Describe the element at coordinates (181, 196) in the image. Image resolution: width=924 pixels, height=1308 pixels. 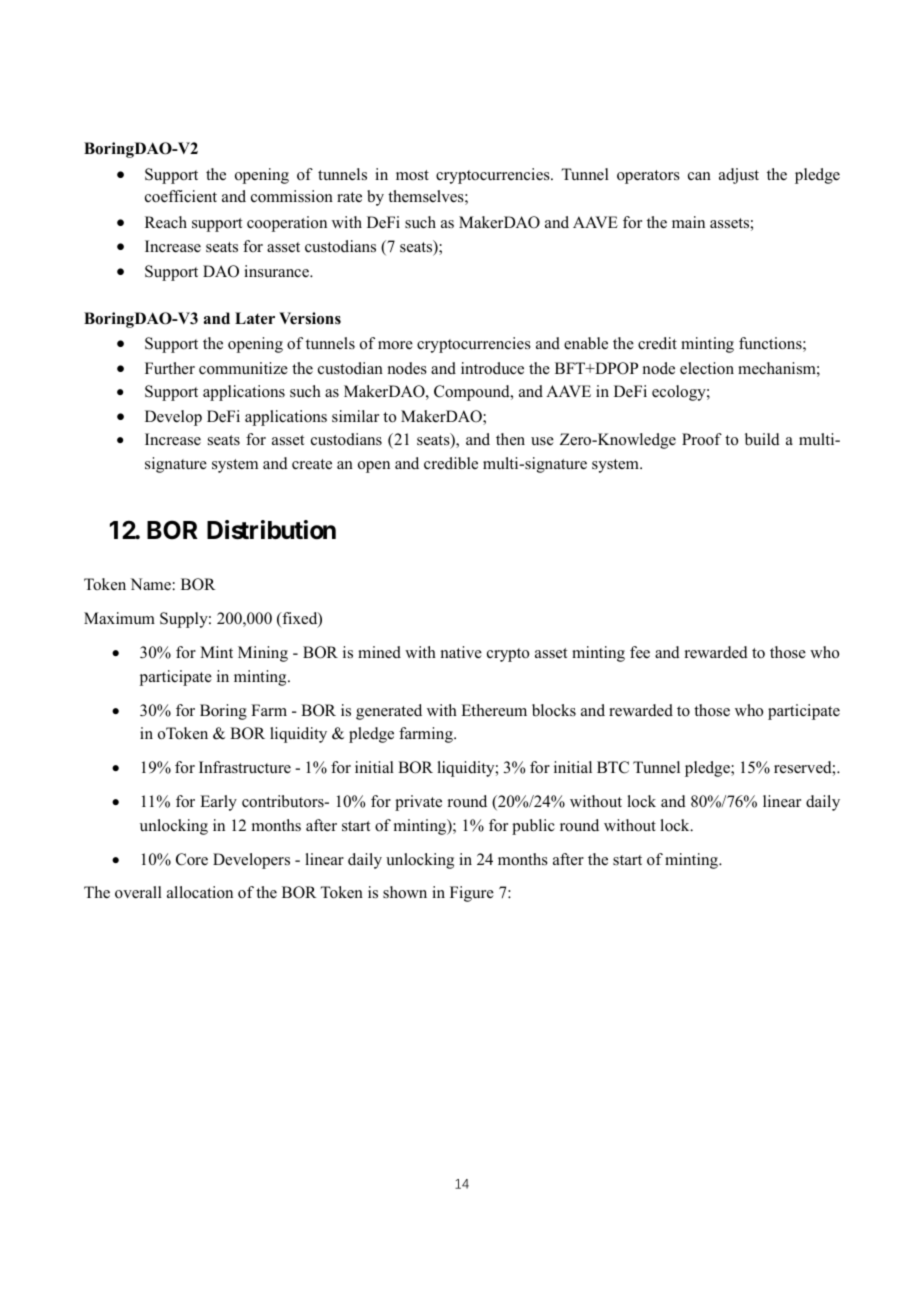
I see `coefficient` at that location.
